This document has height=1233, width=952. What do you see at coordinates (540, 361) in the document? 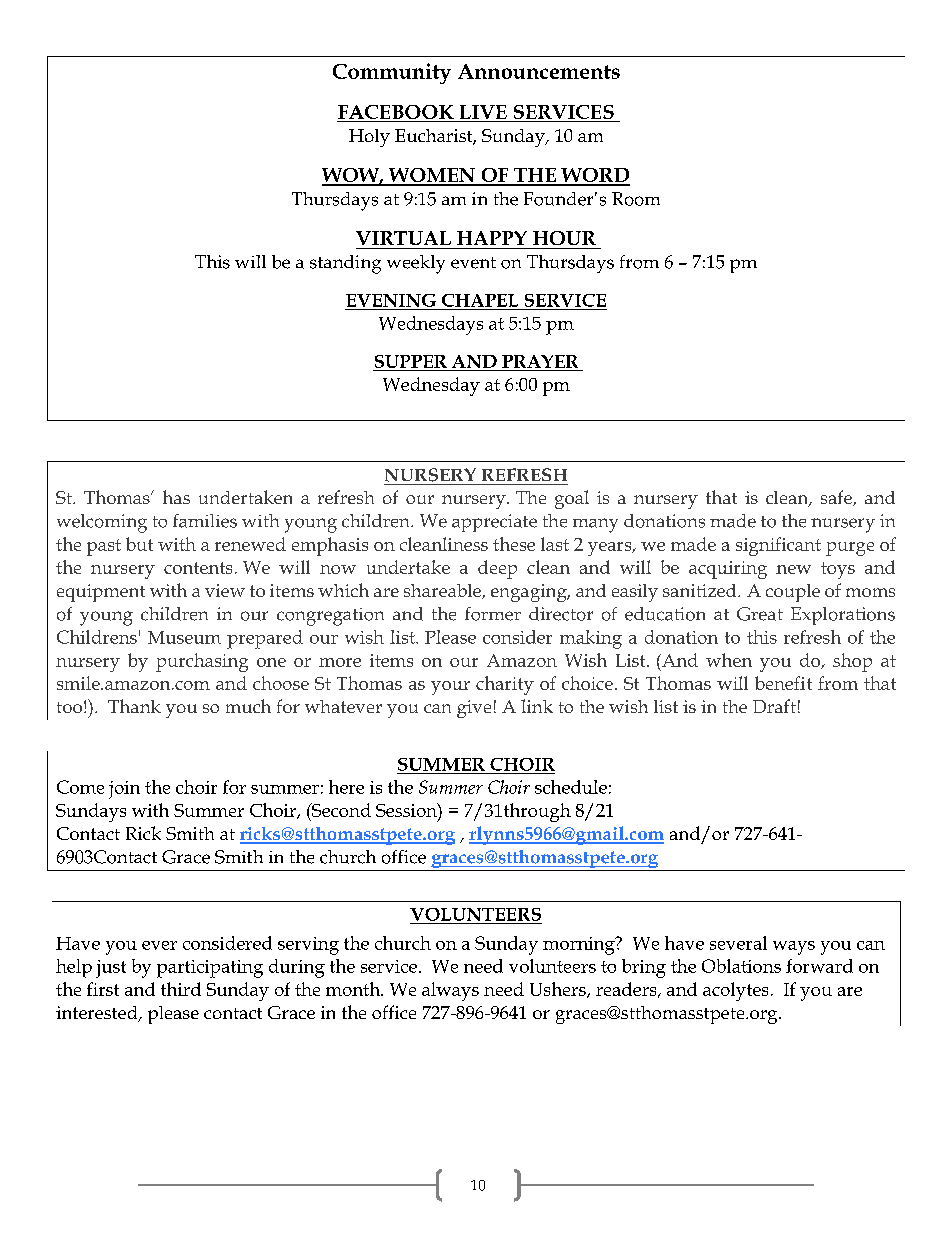
I see `PRAYER` at bounding box center [540, 361].
